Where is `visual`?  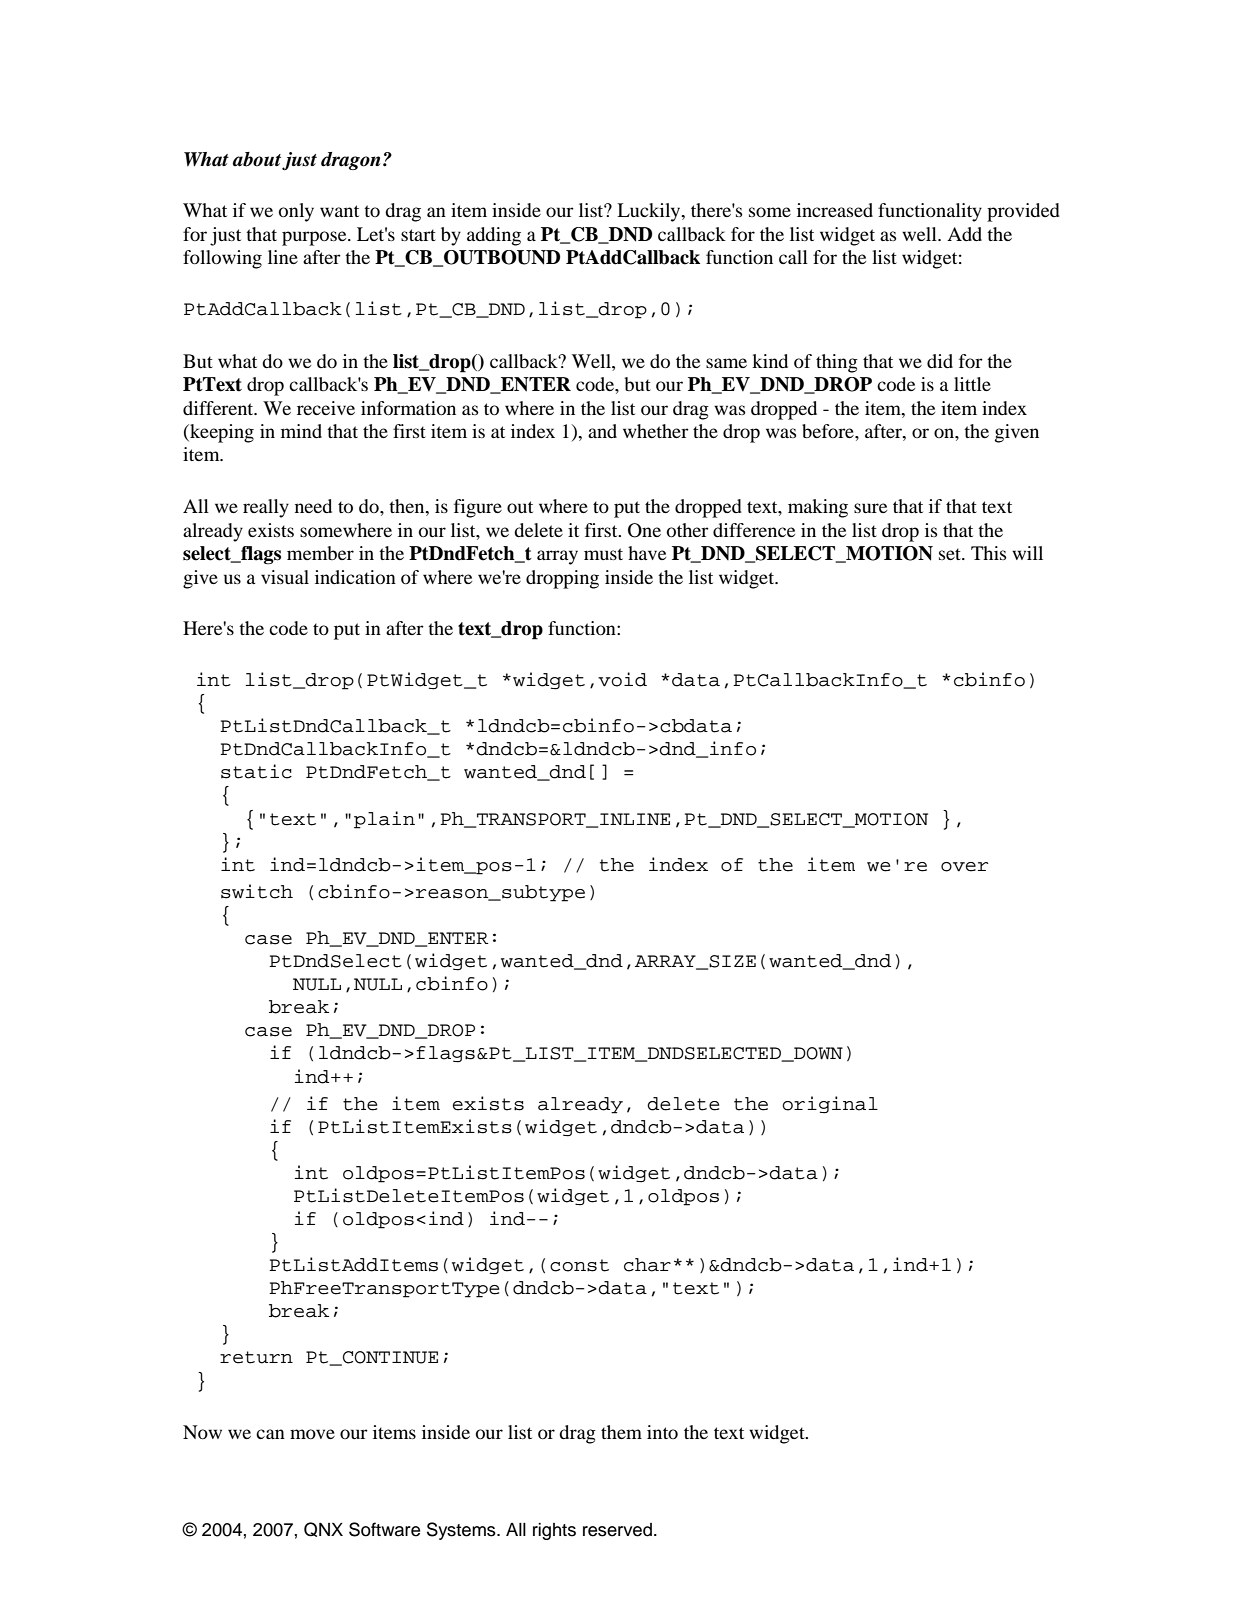 visual is located at coordinates (285, 577).
